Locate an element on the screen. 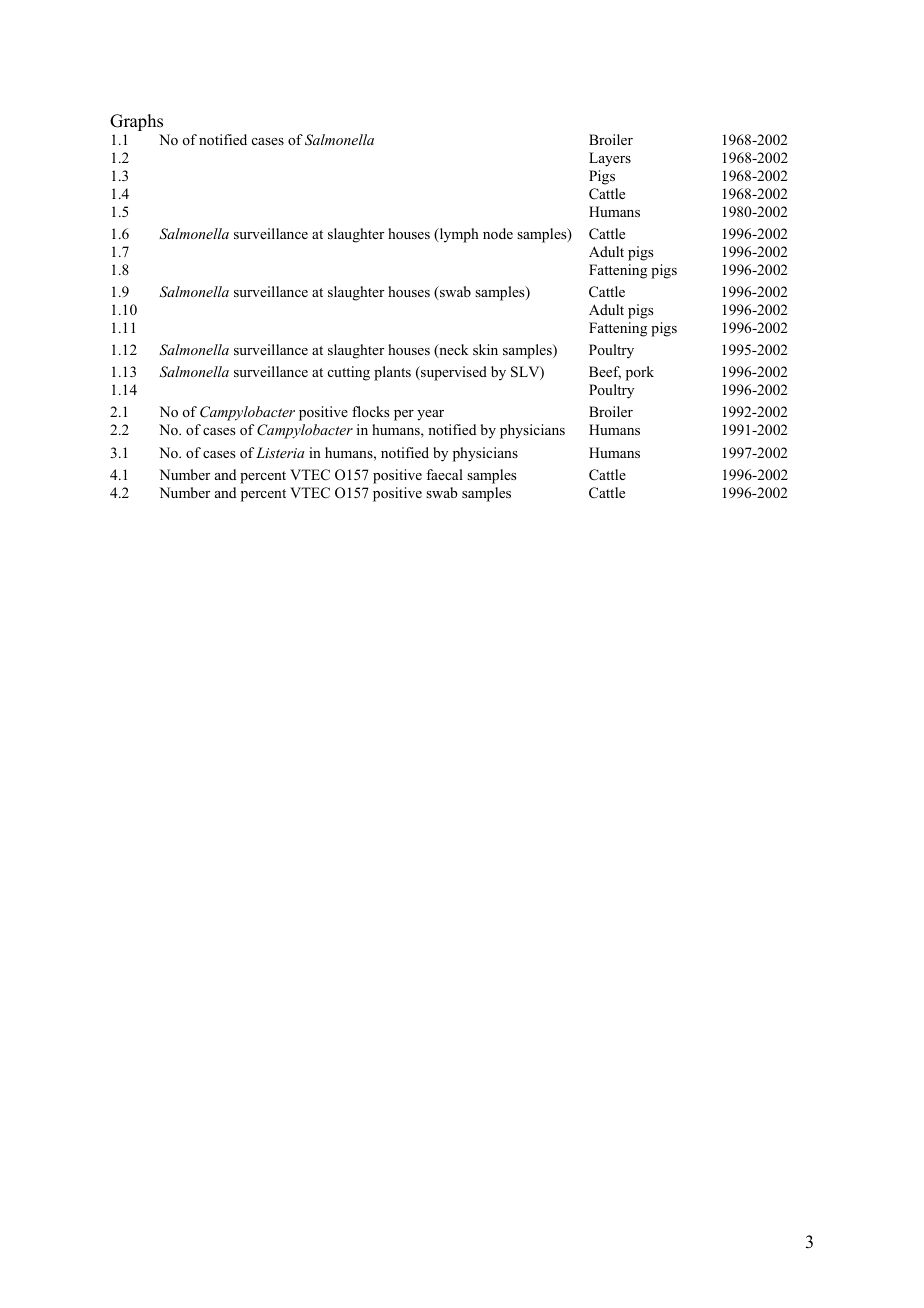  Beef is located at coordinates (605, 372).
